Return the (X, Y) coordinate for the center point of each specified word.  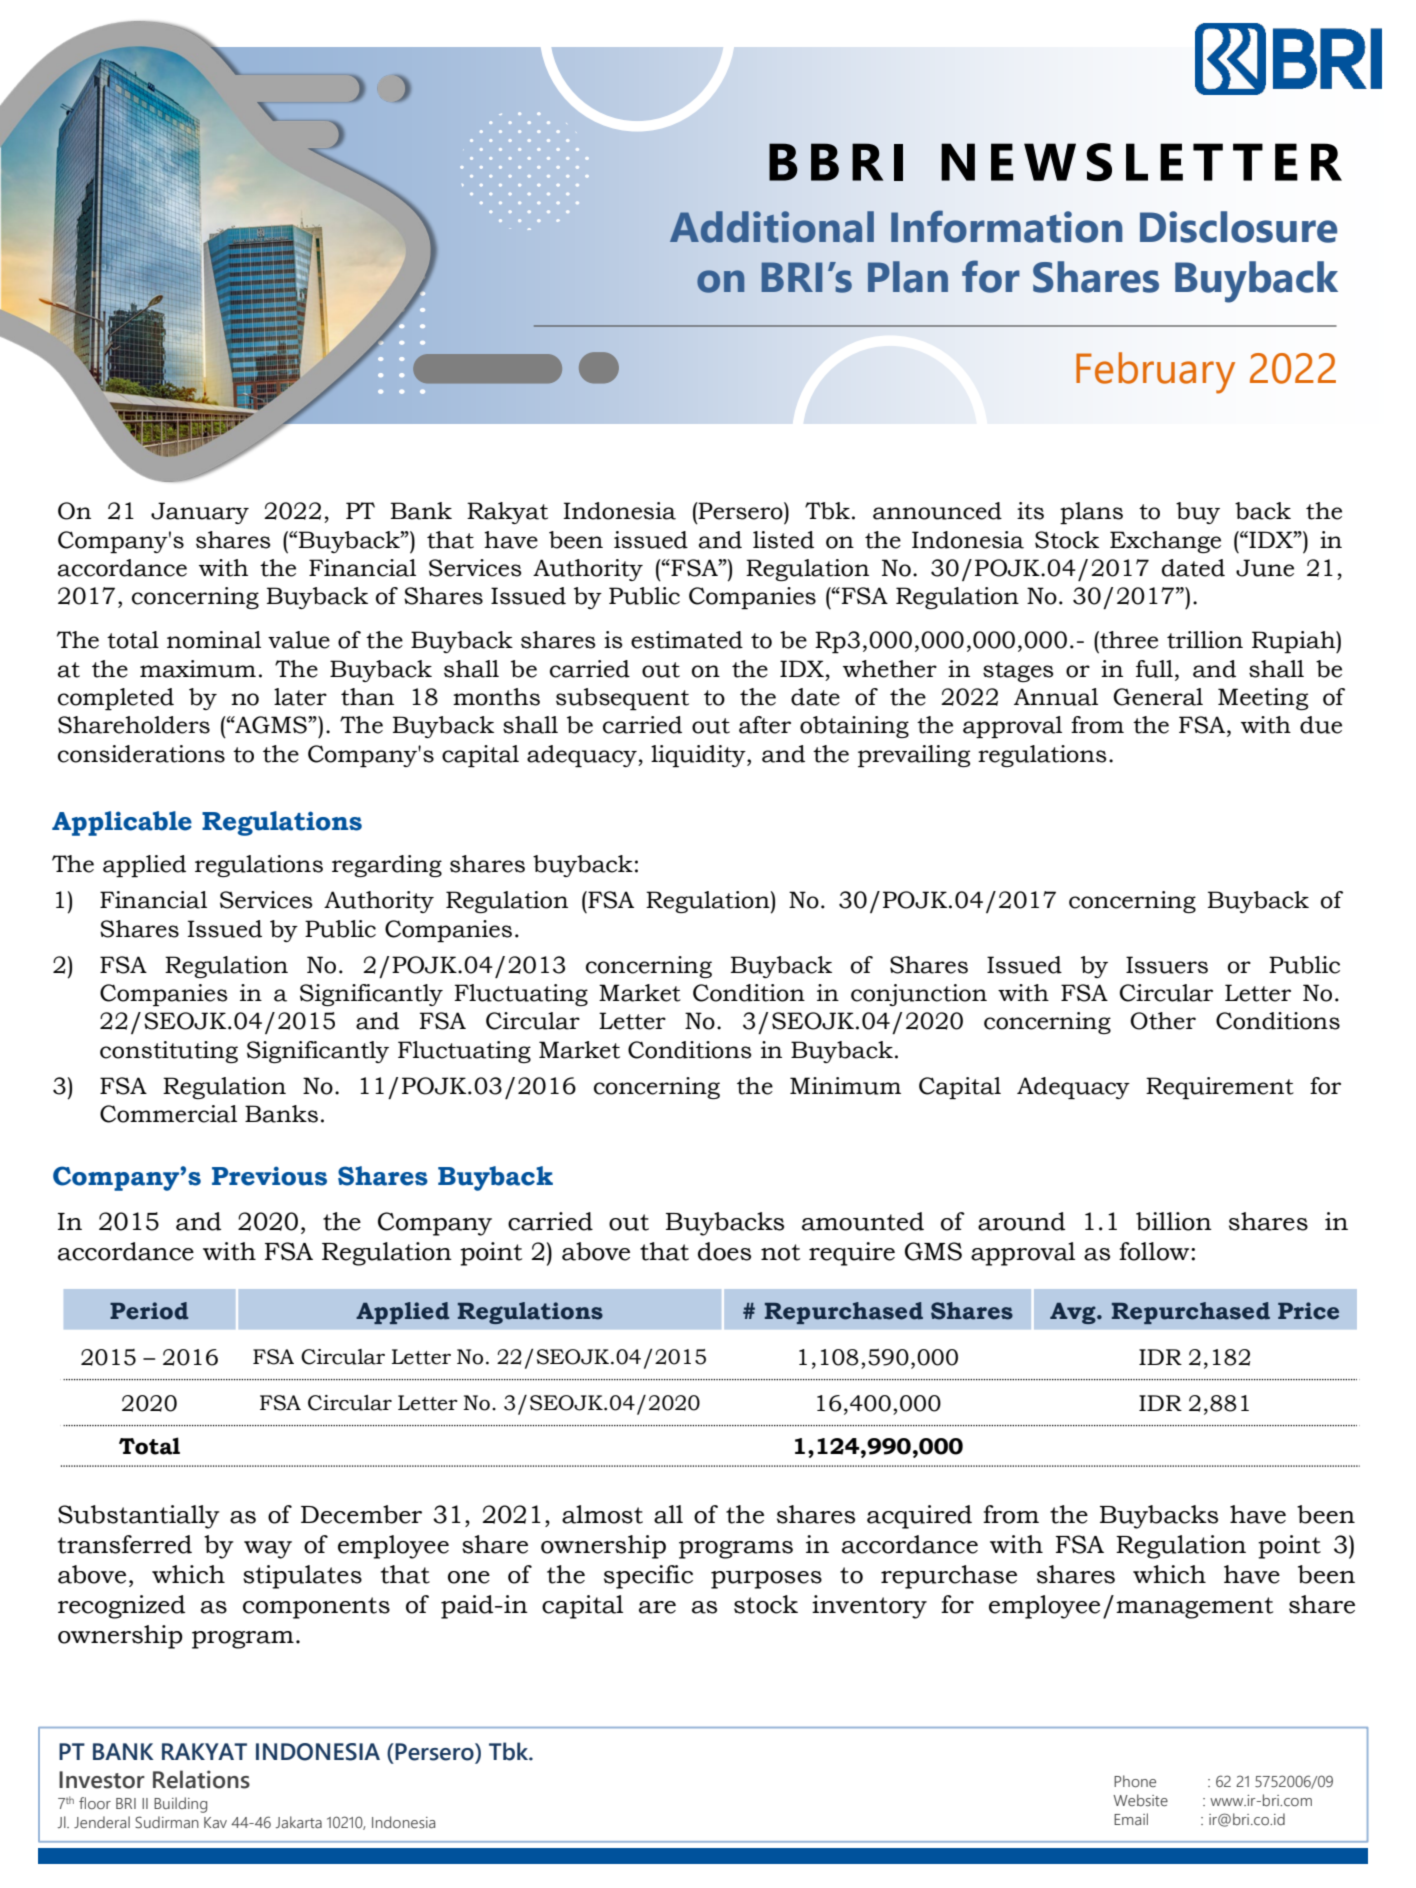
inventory (869, 1607)
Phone (1135, 1781)
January (200, 513)
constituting (169, 1052)
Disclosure (1238, 227)
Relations (201, 1779)
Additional (772, 227)
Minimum (845, 1086)
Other (1163, 1021)
